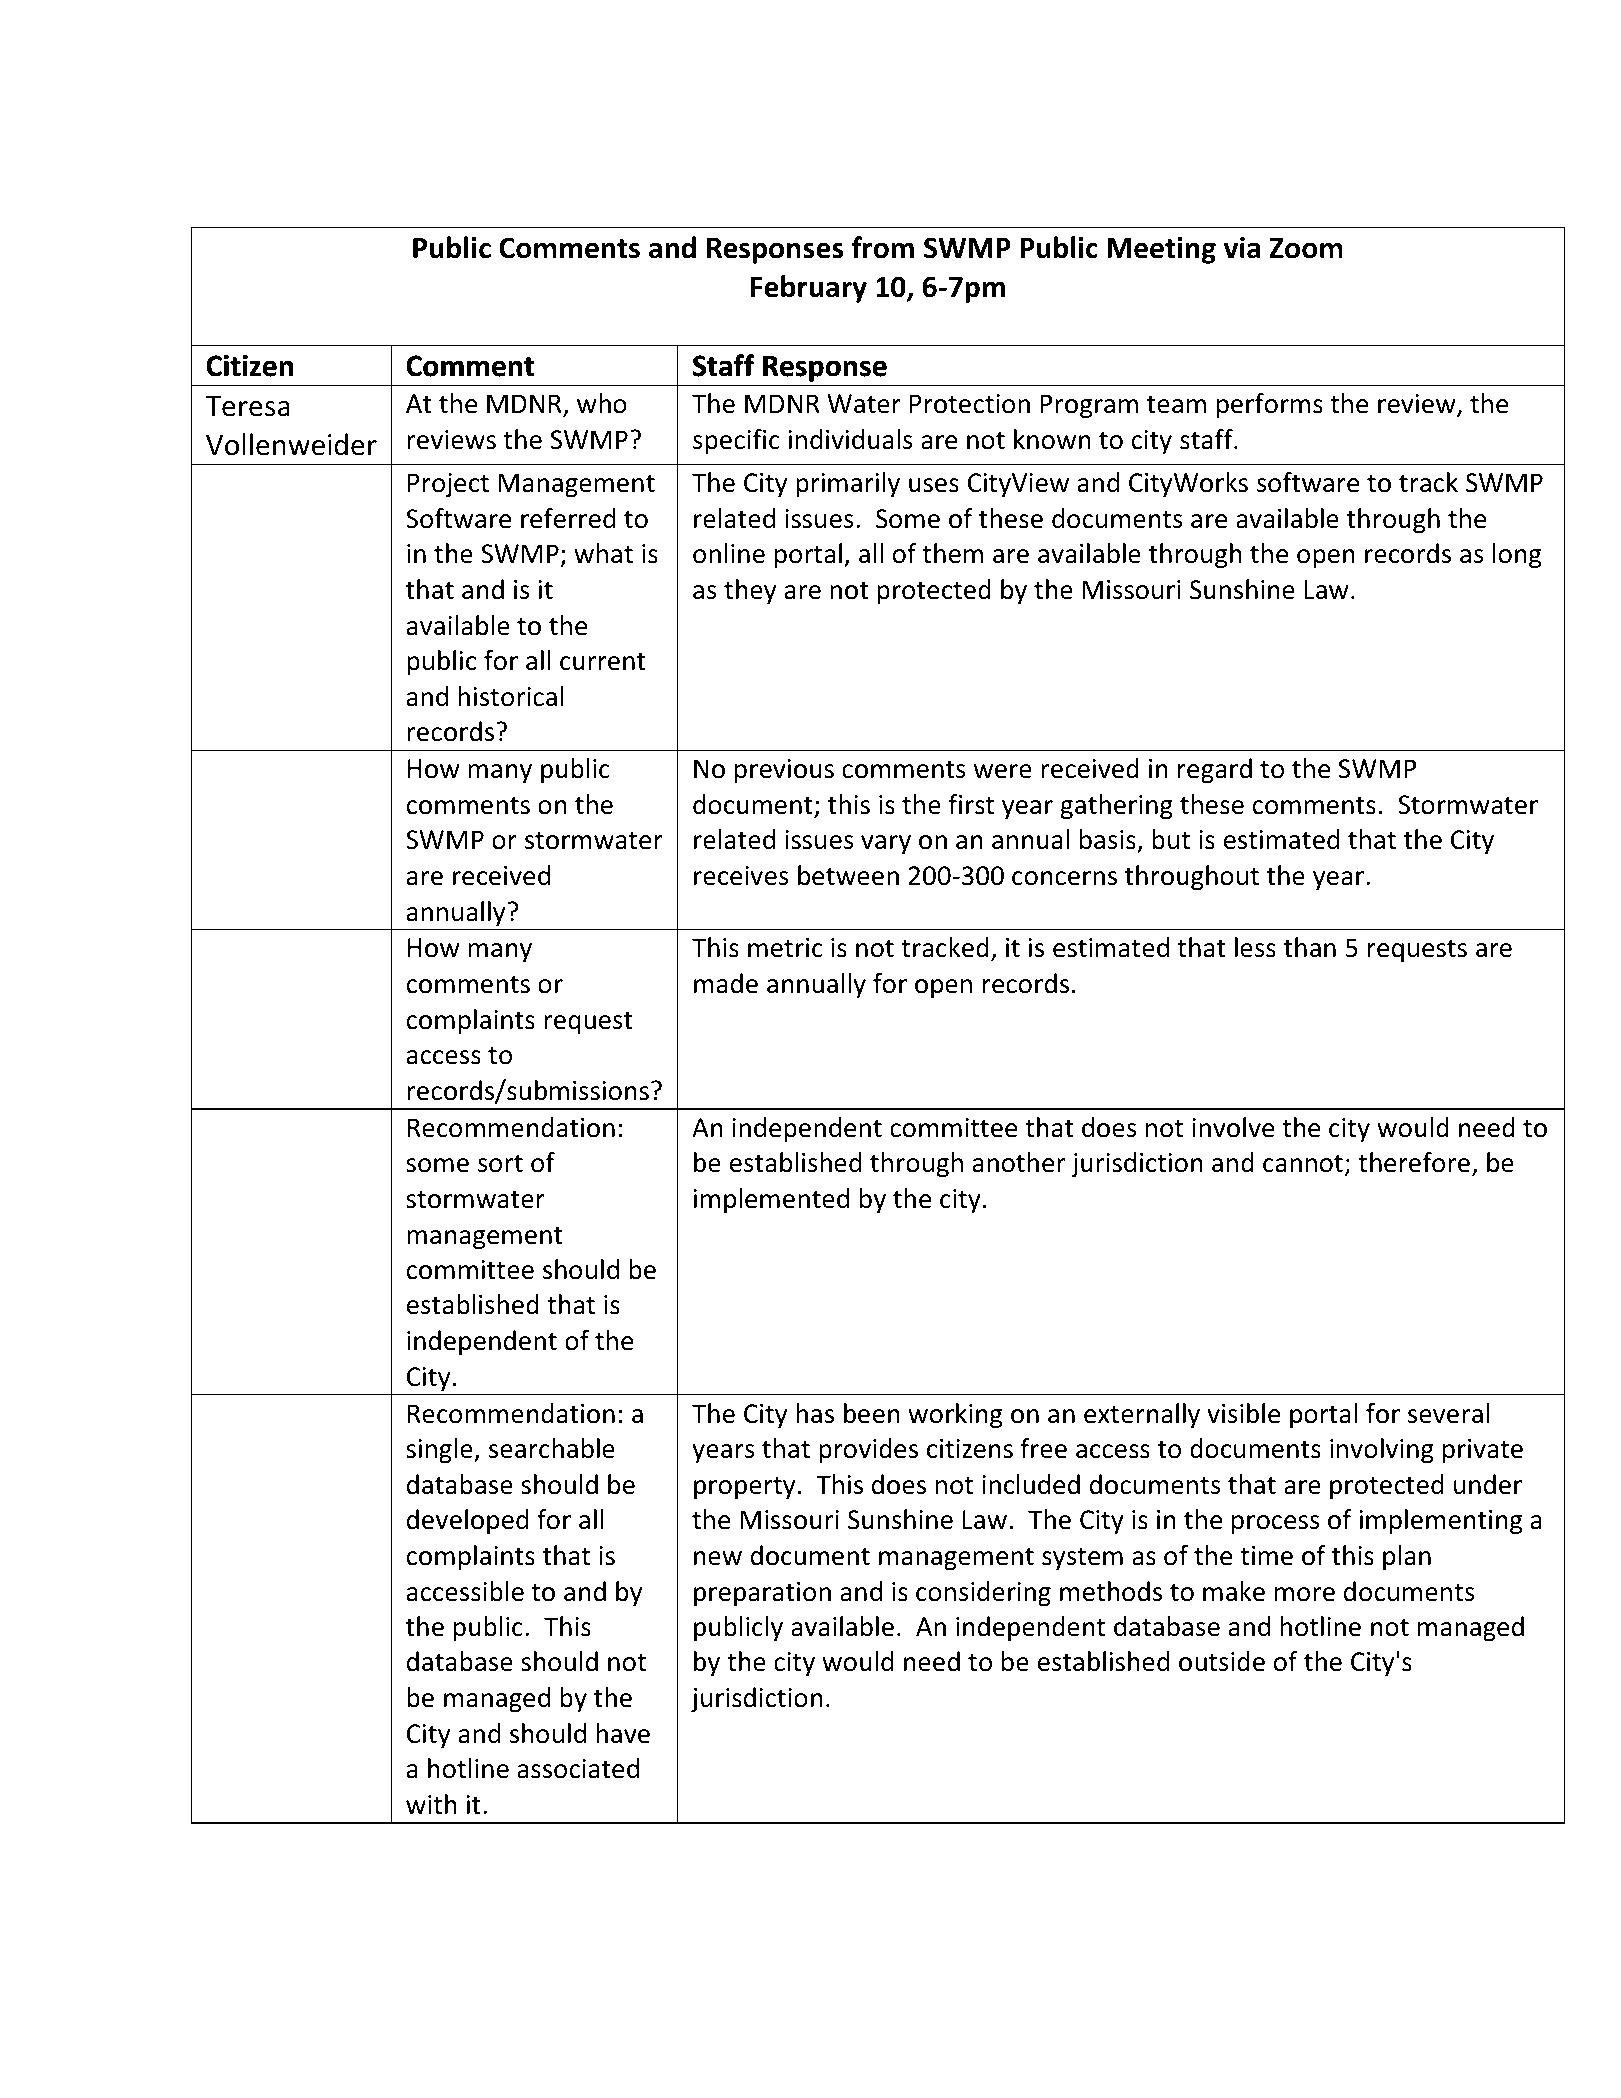  What do you see at coordinates (247, 406) in the screenshot?
I see `Teresa` at bounding box center [247, 406].
